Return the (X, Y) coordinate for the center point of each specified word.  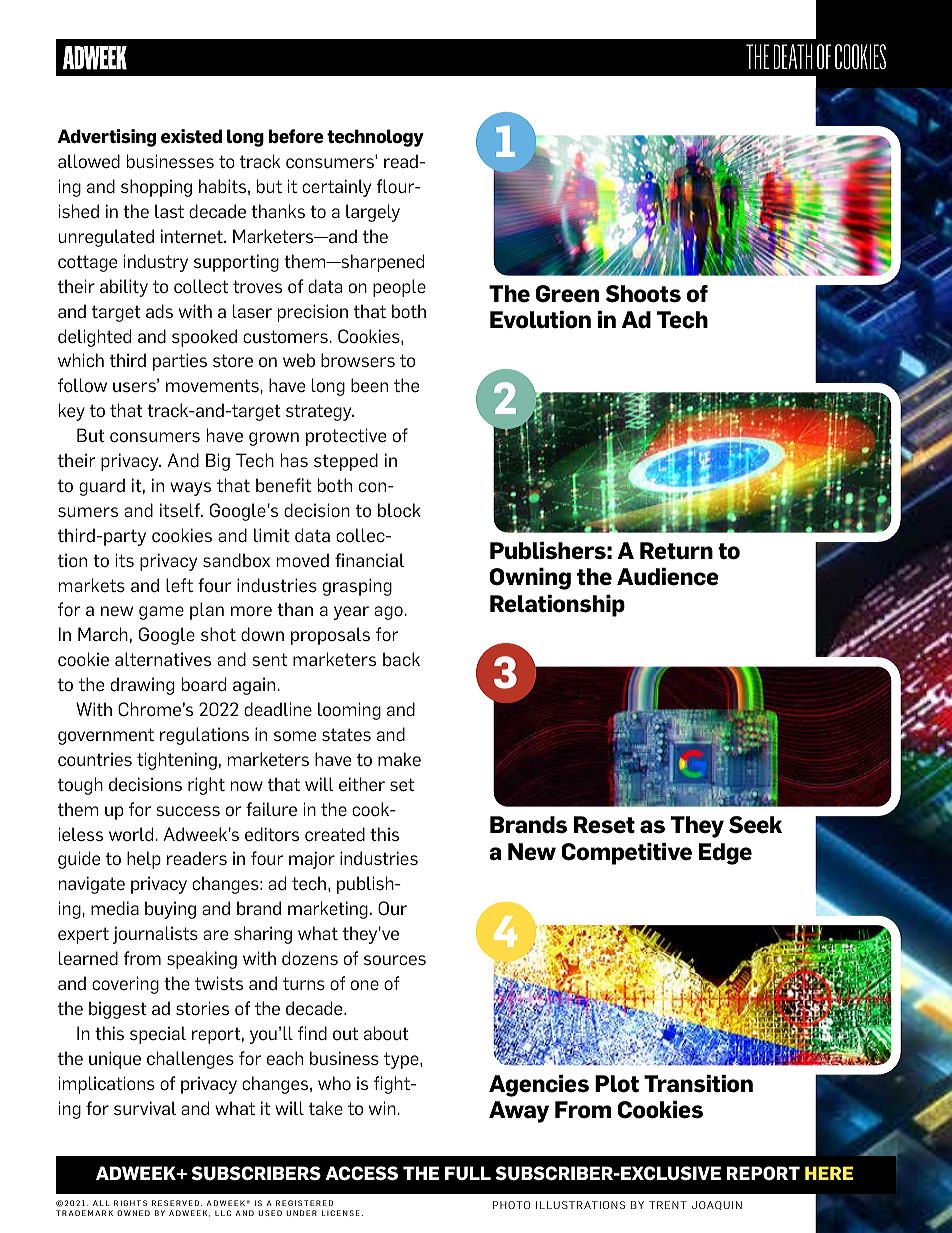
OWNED (133, 1213)
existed (191, 136)
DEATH (793, 56)
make (399, 759)
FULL (468, 1173)
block (399, 510)
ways (190, 489)
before (296, 136)
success (188, 811)
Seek (755, 825)
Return (676, 551)
